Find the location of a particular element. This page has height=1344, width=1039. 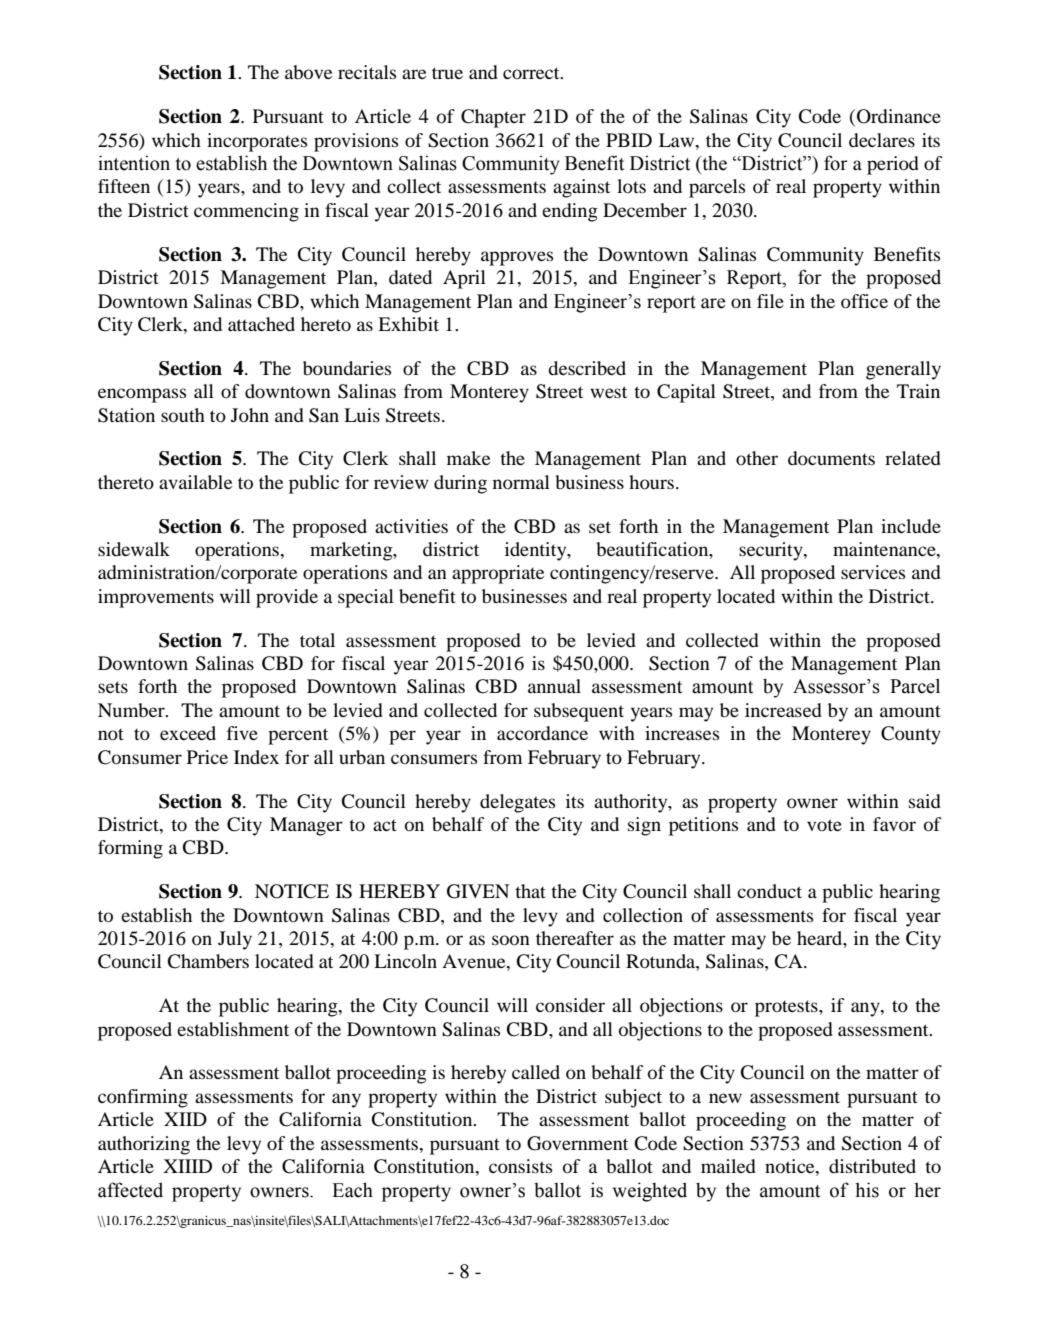

Ordinance is located at coordinates (899, 116).
